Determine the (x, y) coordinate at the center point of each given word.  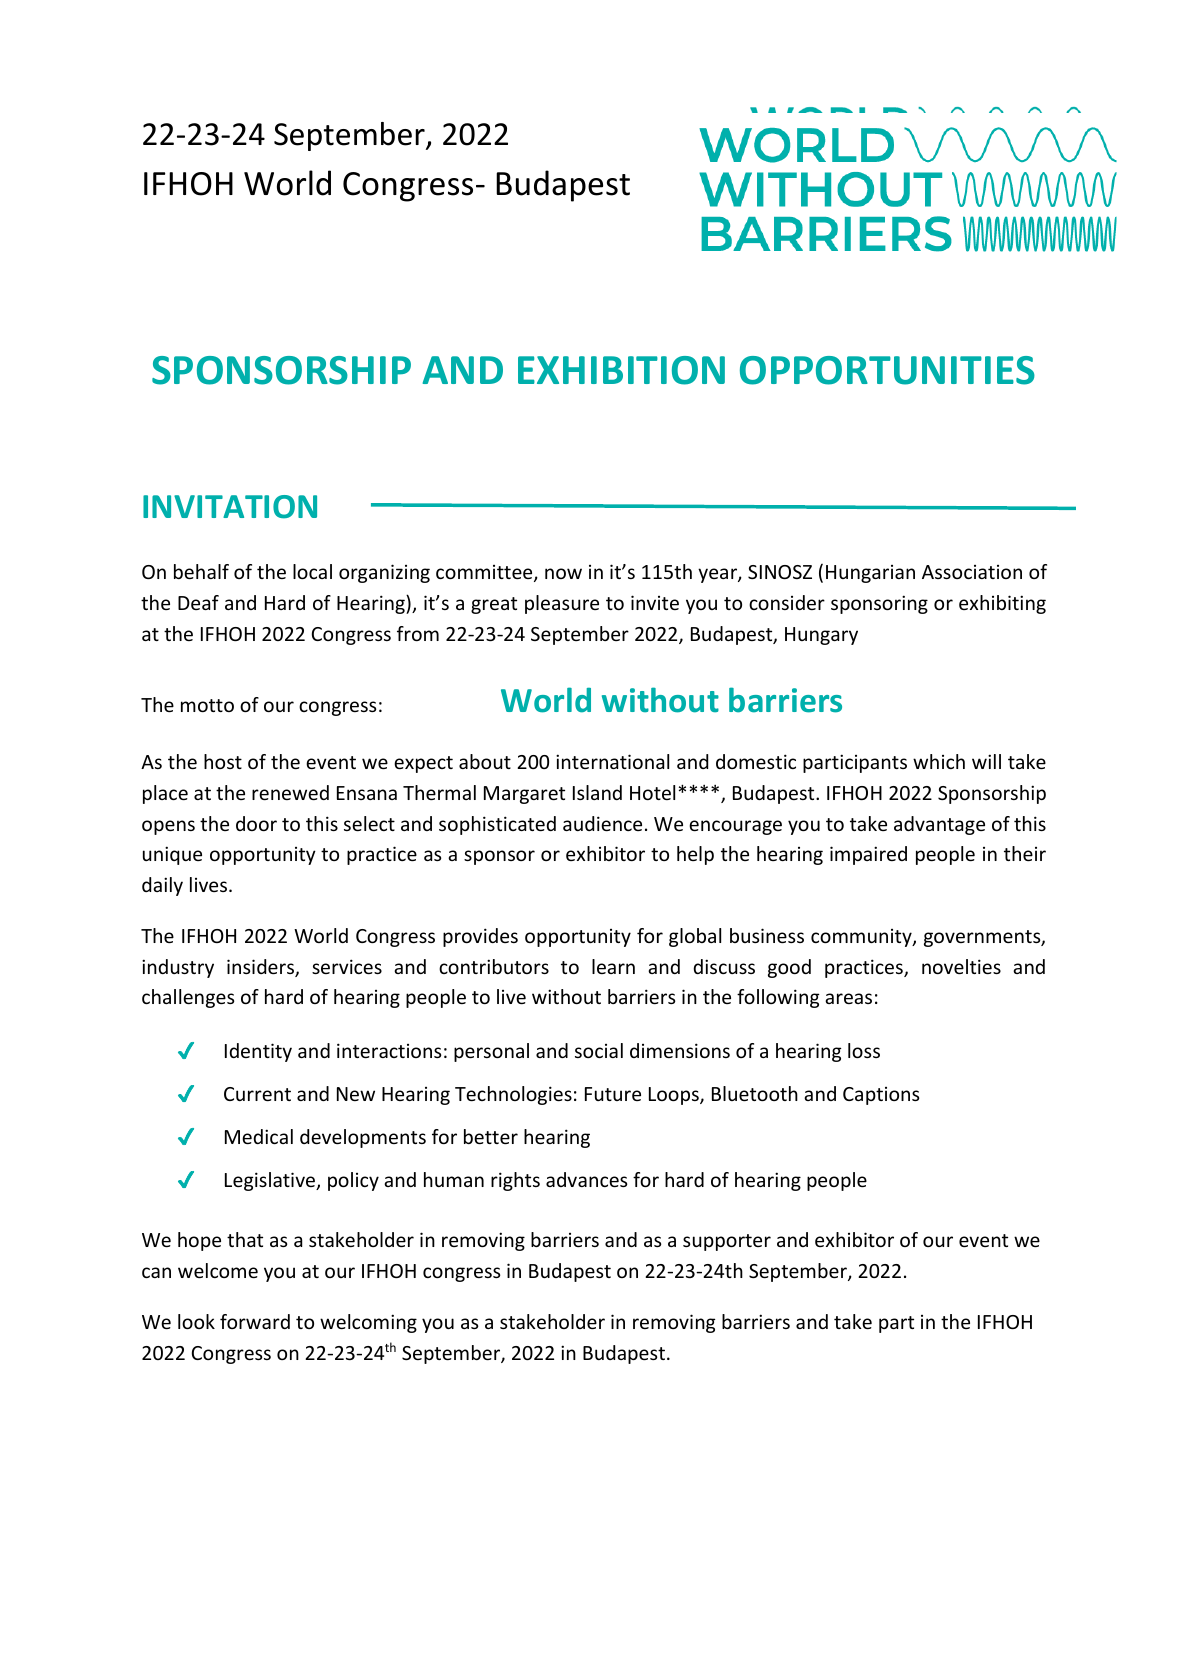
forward (255, 1321)
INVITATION (230, 507)
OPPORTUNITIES (887, 370)
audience (602, 823)
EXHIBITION (621, 370)
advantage (939, 825)
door (256, 823)
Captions (881, 1096)
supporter (727, 1242)
